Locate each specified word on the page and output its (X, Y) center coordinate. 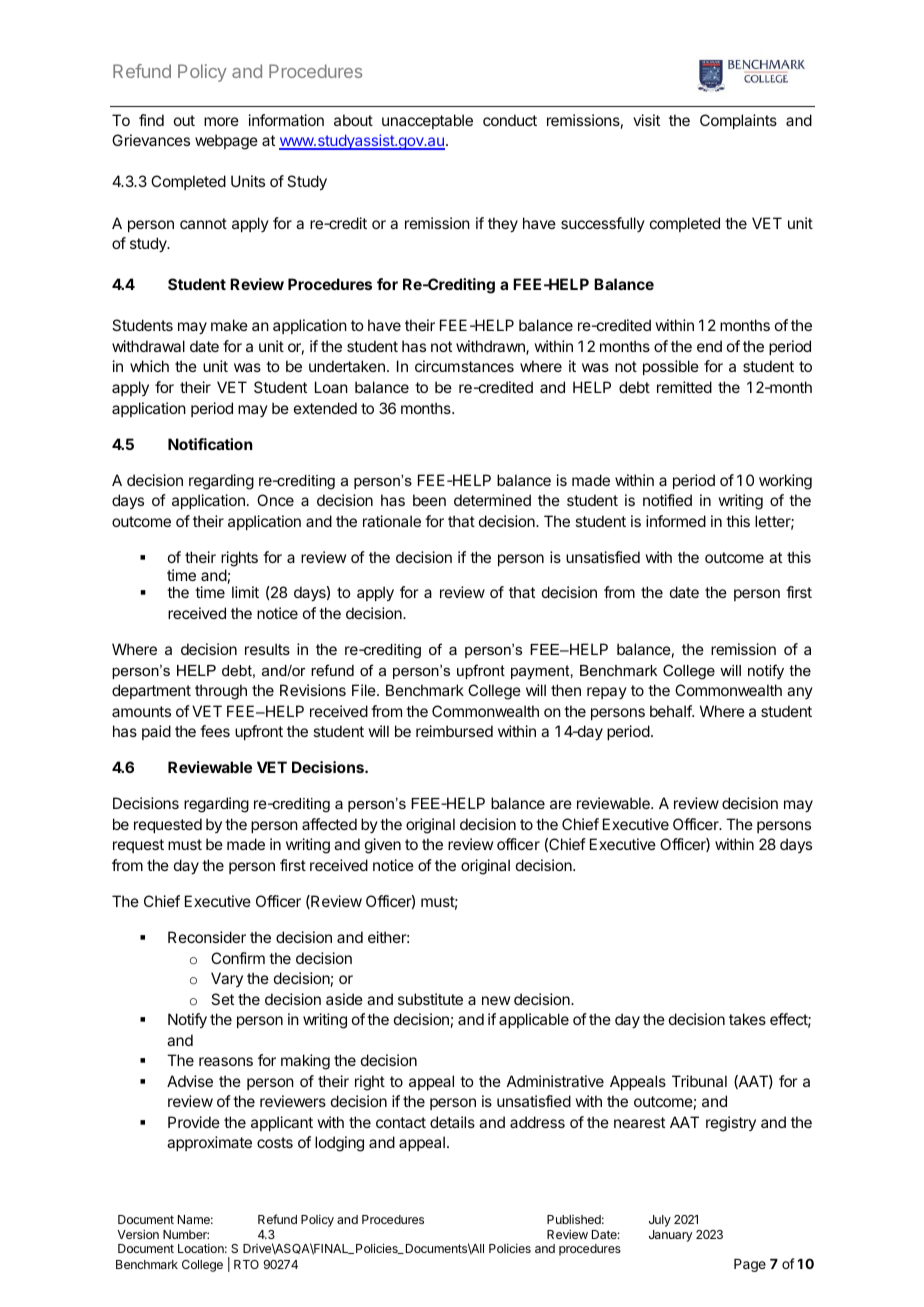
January (670, 1236)
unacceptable (427, 121)
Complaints (738, 121)
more (221, 121)
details (452, 1122)
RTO (246, 1264)
